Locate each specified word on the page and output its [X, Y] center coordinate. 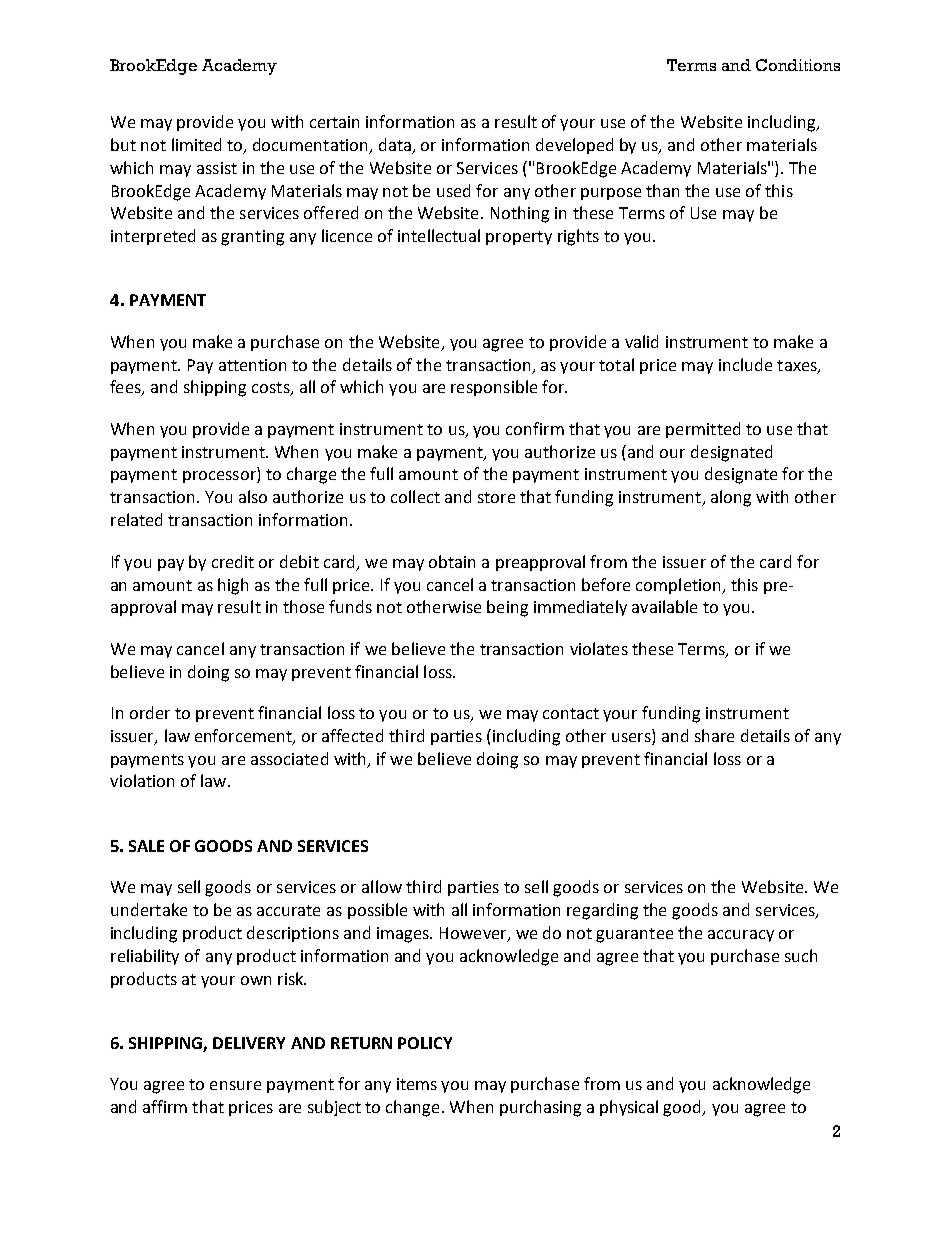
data [395, 144]
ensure [235, 1085]
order [150, 712]
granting [252, 238]
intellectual [439, 235]
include [745, 364]
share [714, 735]
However [474, 934]
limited [196, 144]
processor [220, 477]
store [496, 497]
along [731, 498]
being [507, 608]
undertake [149, 909]
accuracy [741, 936]
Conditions [798, 65]
